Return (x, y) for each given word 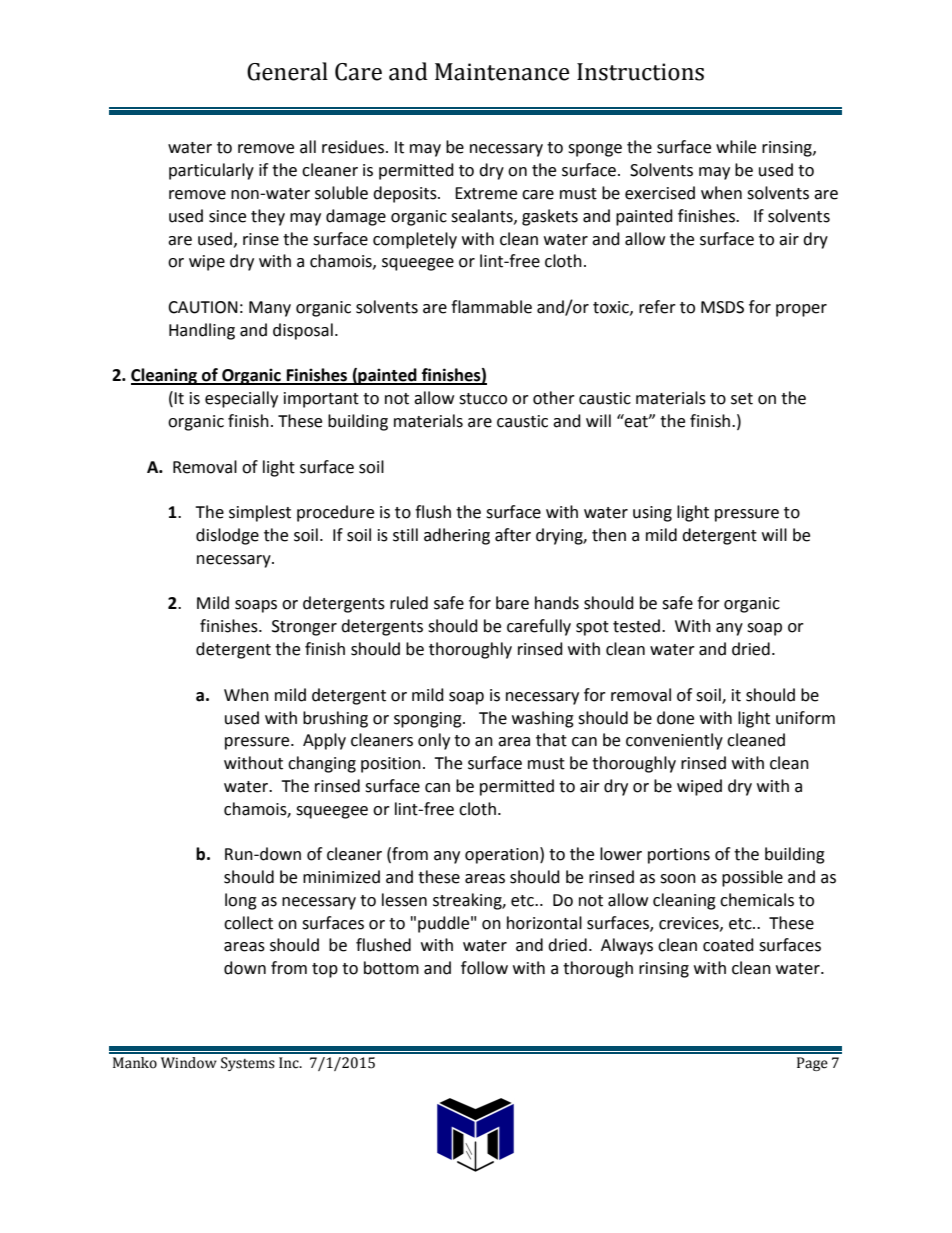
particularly (211, 171)
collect (248, 923)
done (675, 718)
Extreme (486, 193)
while (736, 147)
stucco (483, 399)
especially (241, 399)
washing (543, 719)
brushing (335, 719)
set (742, 399)
